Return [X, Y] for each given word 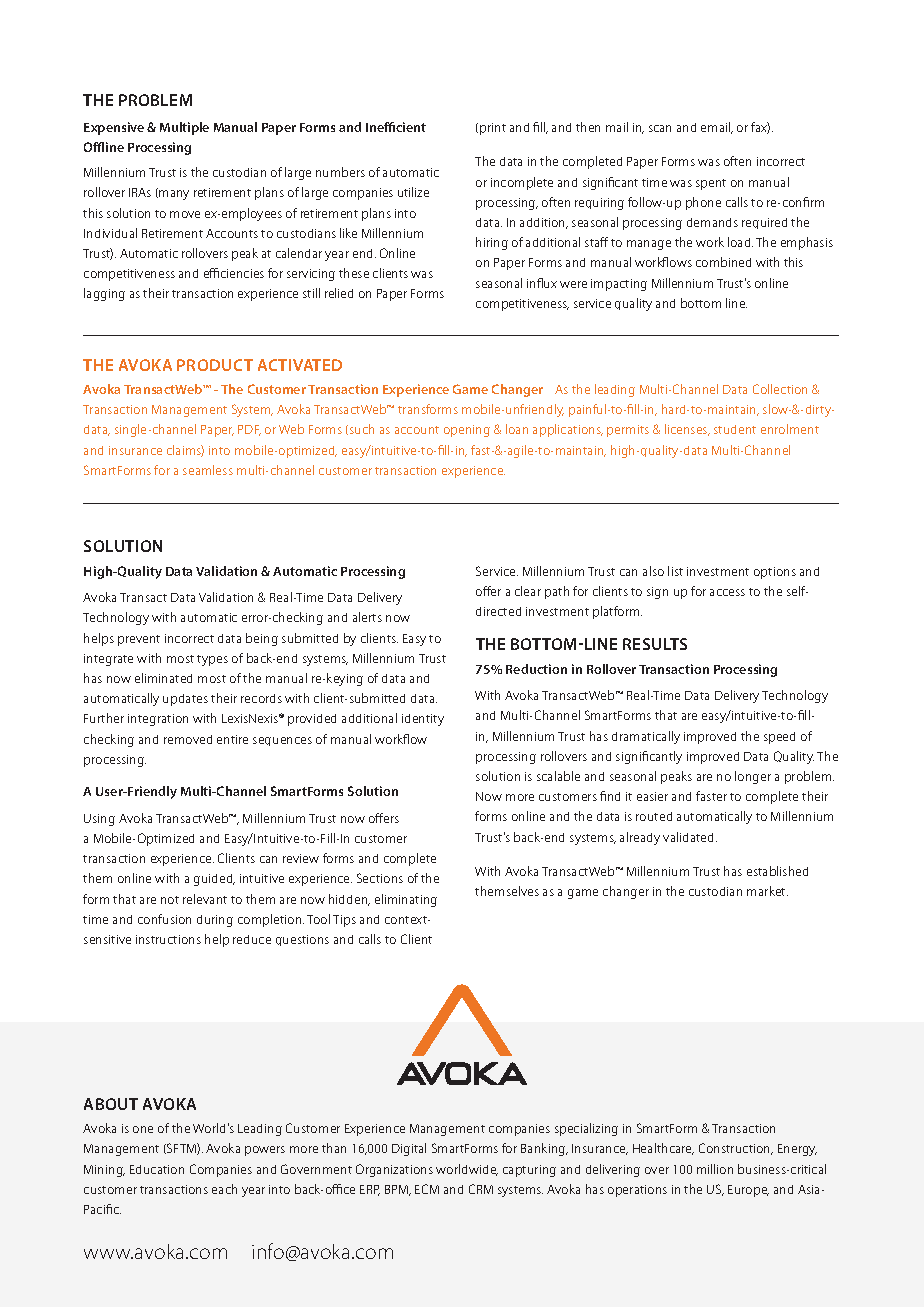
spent [711, 184]
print [493, 129]
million [715, 1169]
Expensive [114, 128]
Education [157, 1169]
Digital [409, 1149]
